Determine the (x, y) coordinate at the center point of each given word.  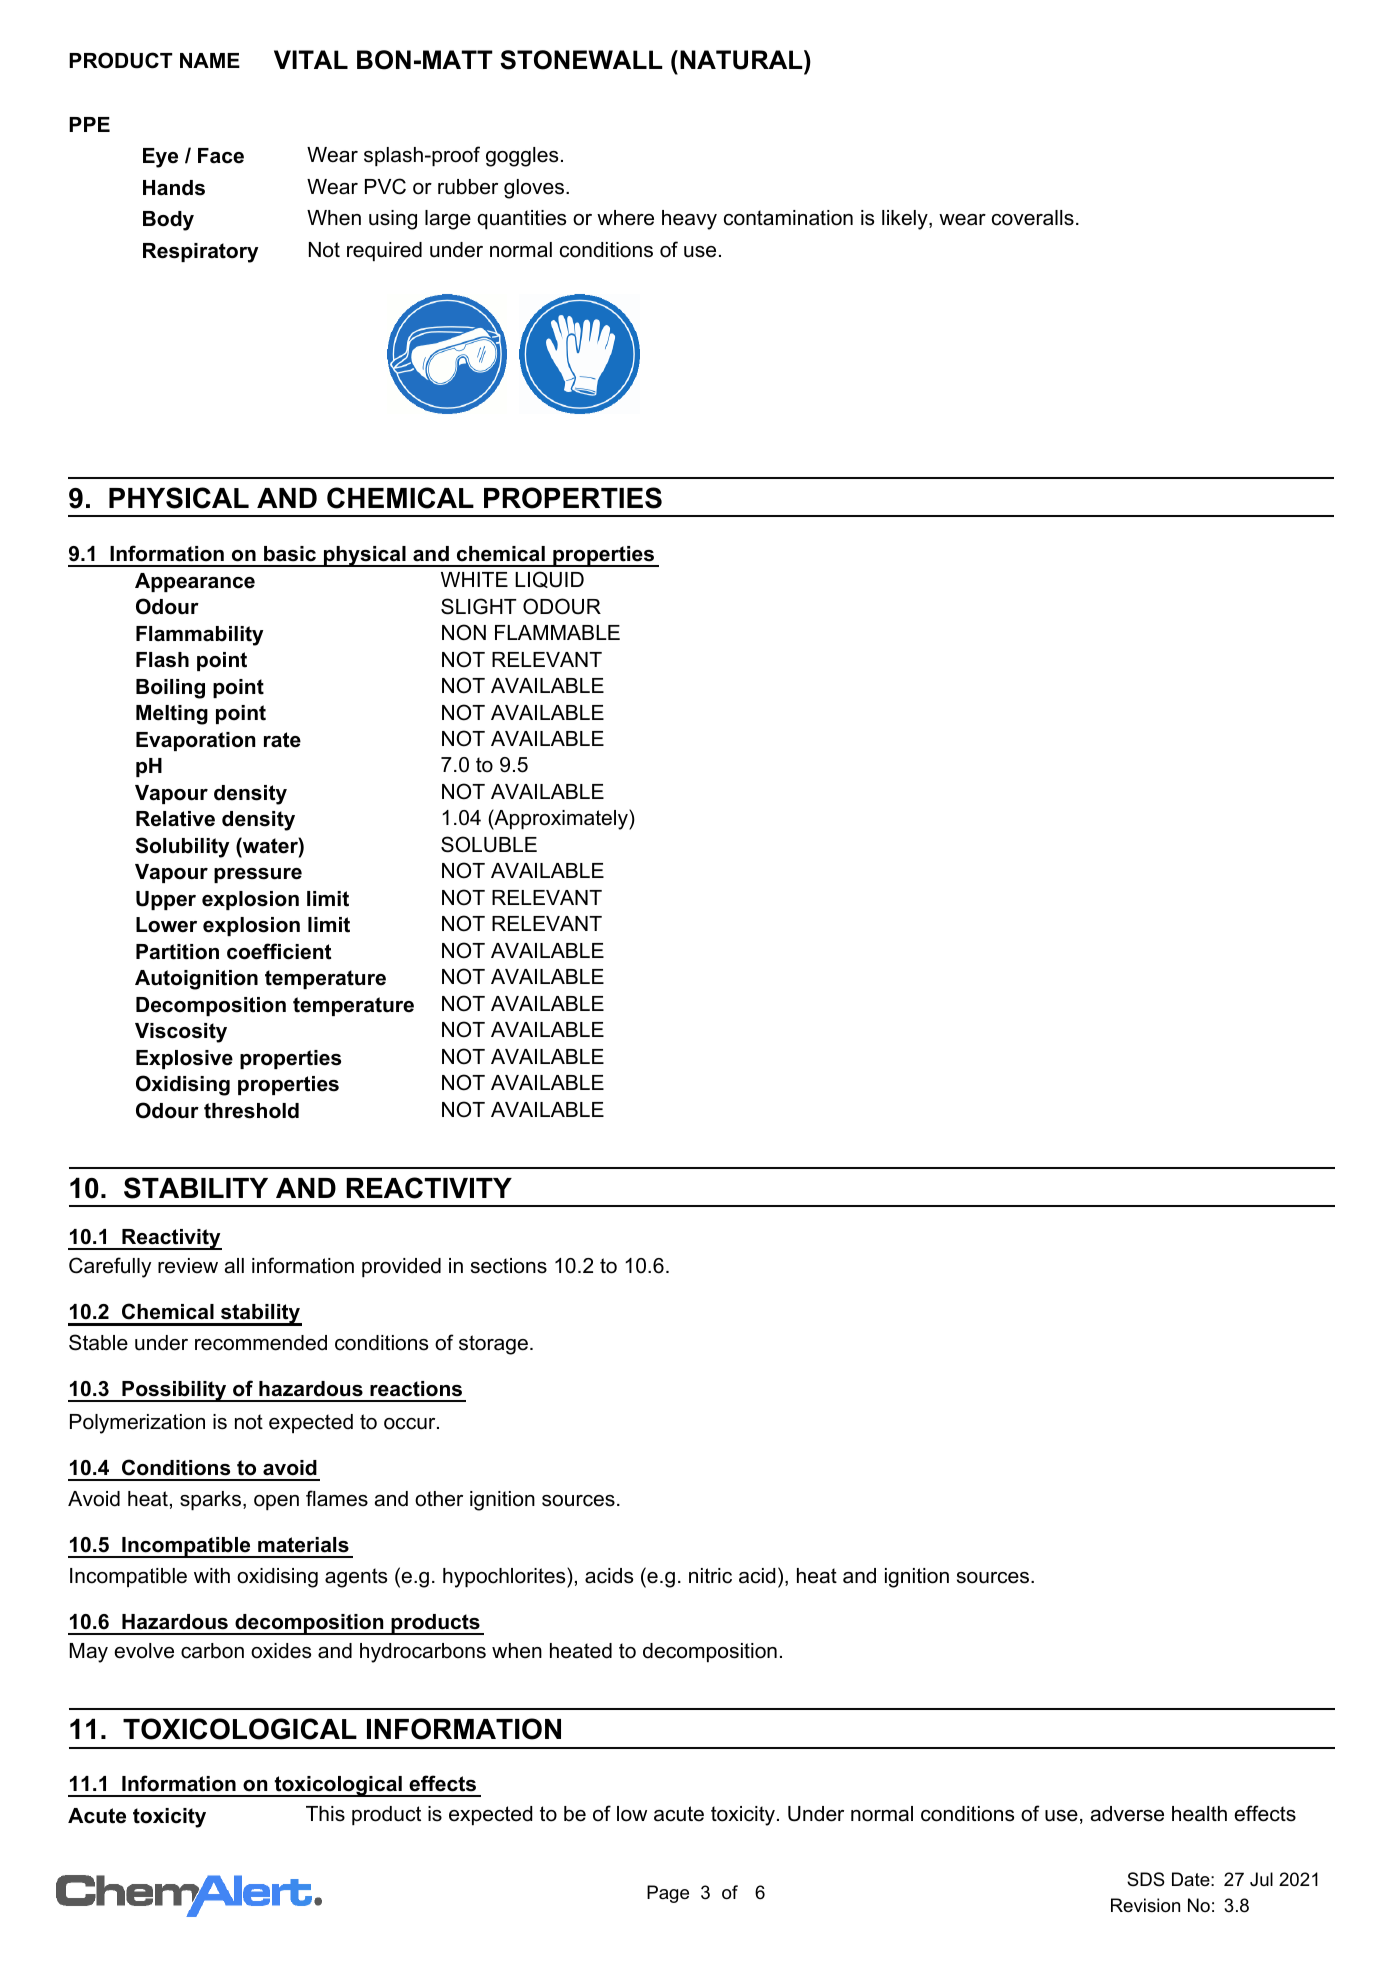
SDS (1146, 1879)
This (325, 1814)
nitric (710, 1576)
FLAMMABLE (557, 632)
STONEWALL (581, 60)
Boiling (170, 689)
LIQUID (549, 579)
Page (668, 1894)
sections (509, 1266)
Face (221, 156)
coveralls (1033, 218)
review (188, 1266)
